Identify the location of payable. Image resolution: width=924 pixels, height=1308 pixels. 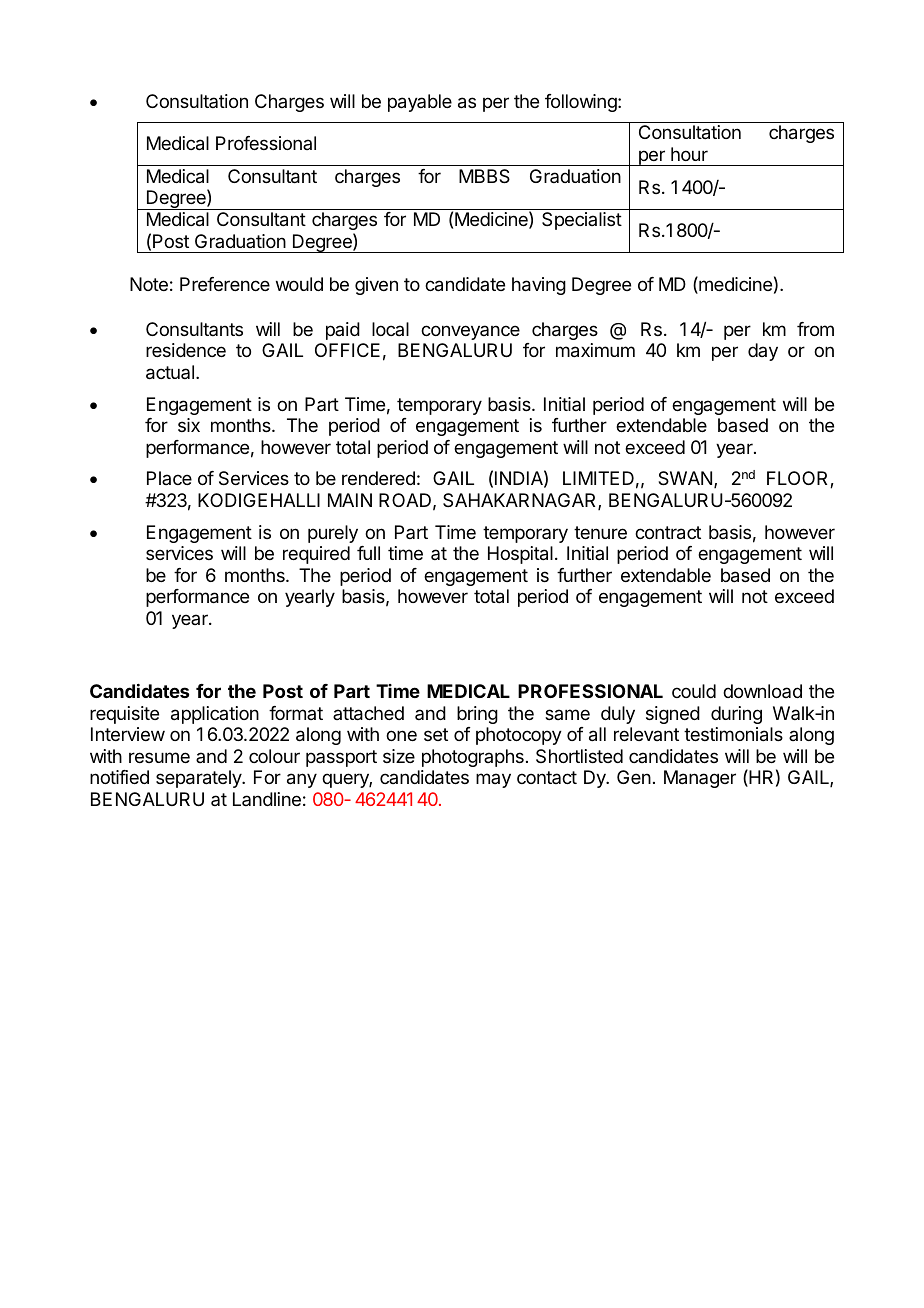
(420, 103).
